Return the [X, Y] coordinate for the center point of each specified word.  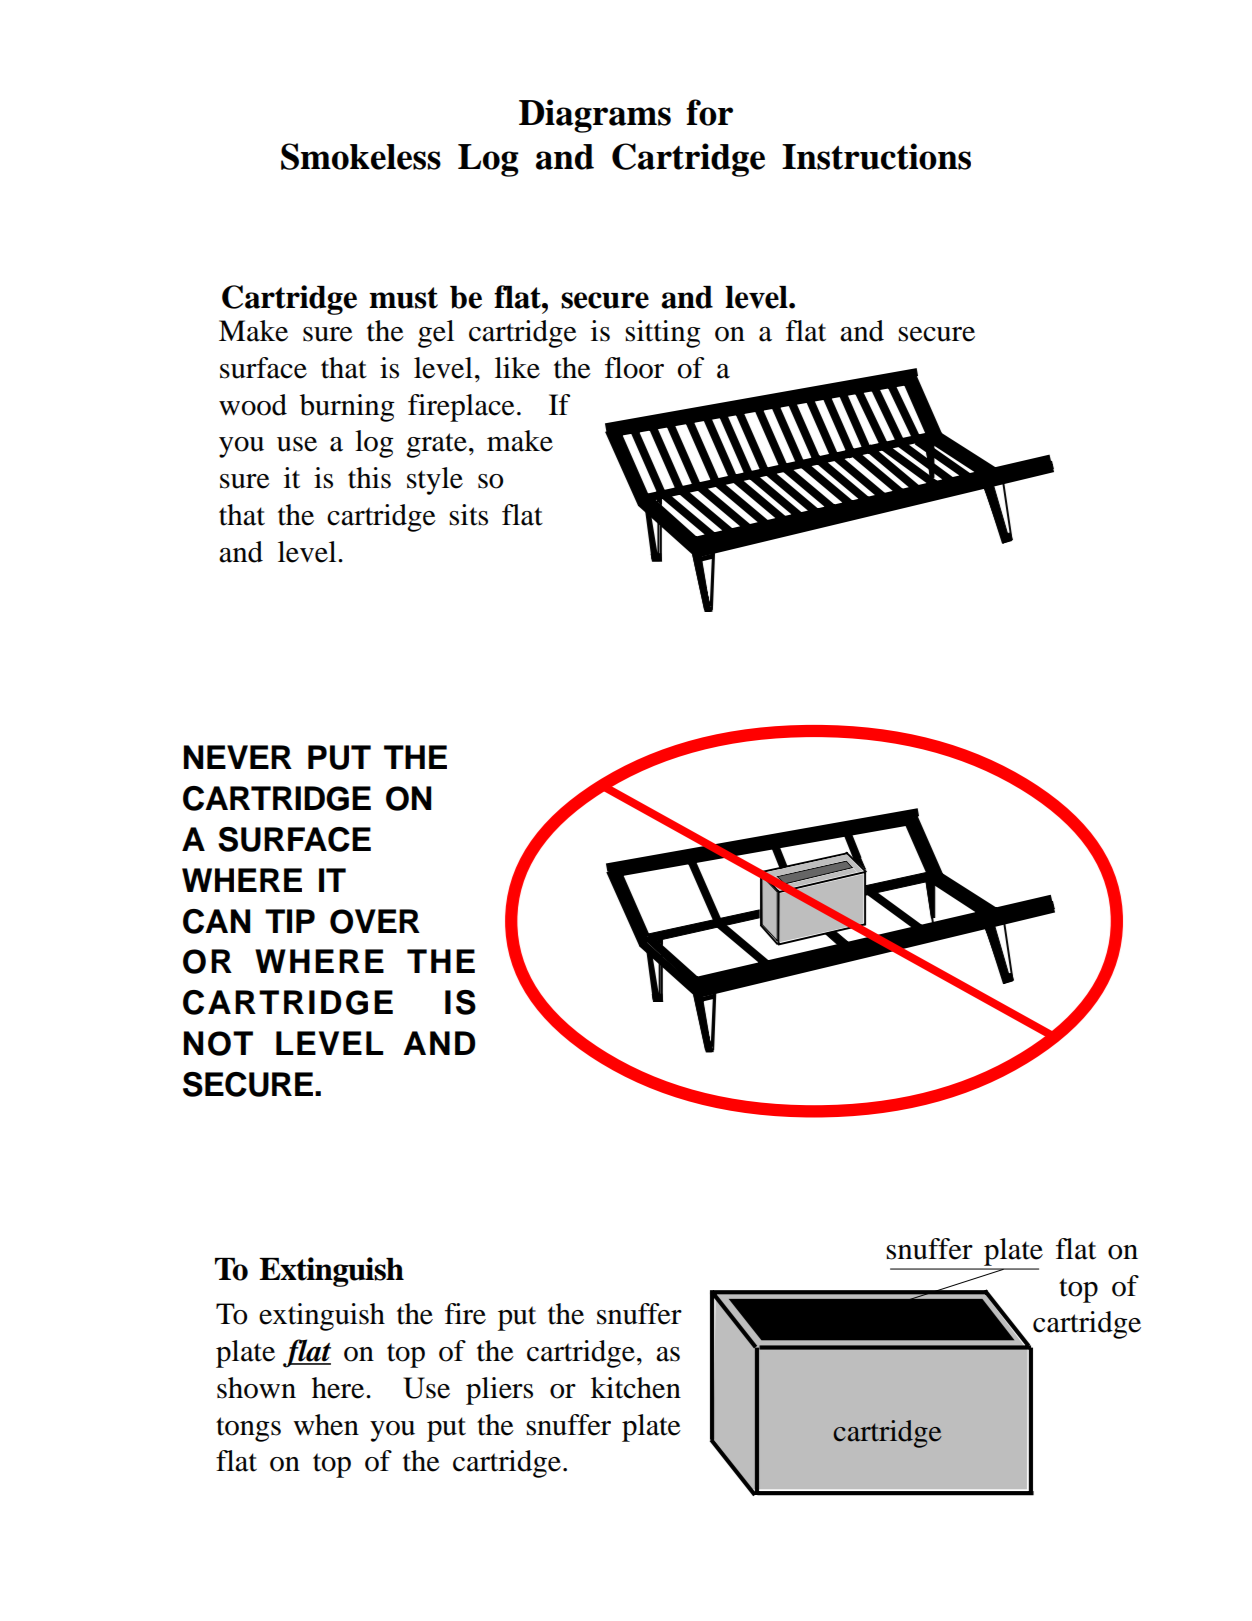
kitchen [636, 1388]
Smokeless [361, 156]
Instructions [876, 156]
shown [256, 1388]
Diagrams [595, 116]
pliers [499, 1391]
